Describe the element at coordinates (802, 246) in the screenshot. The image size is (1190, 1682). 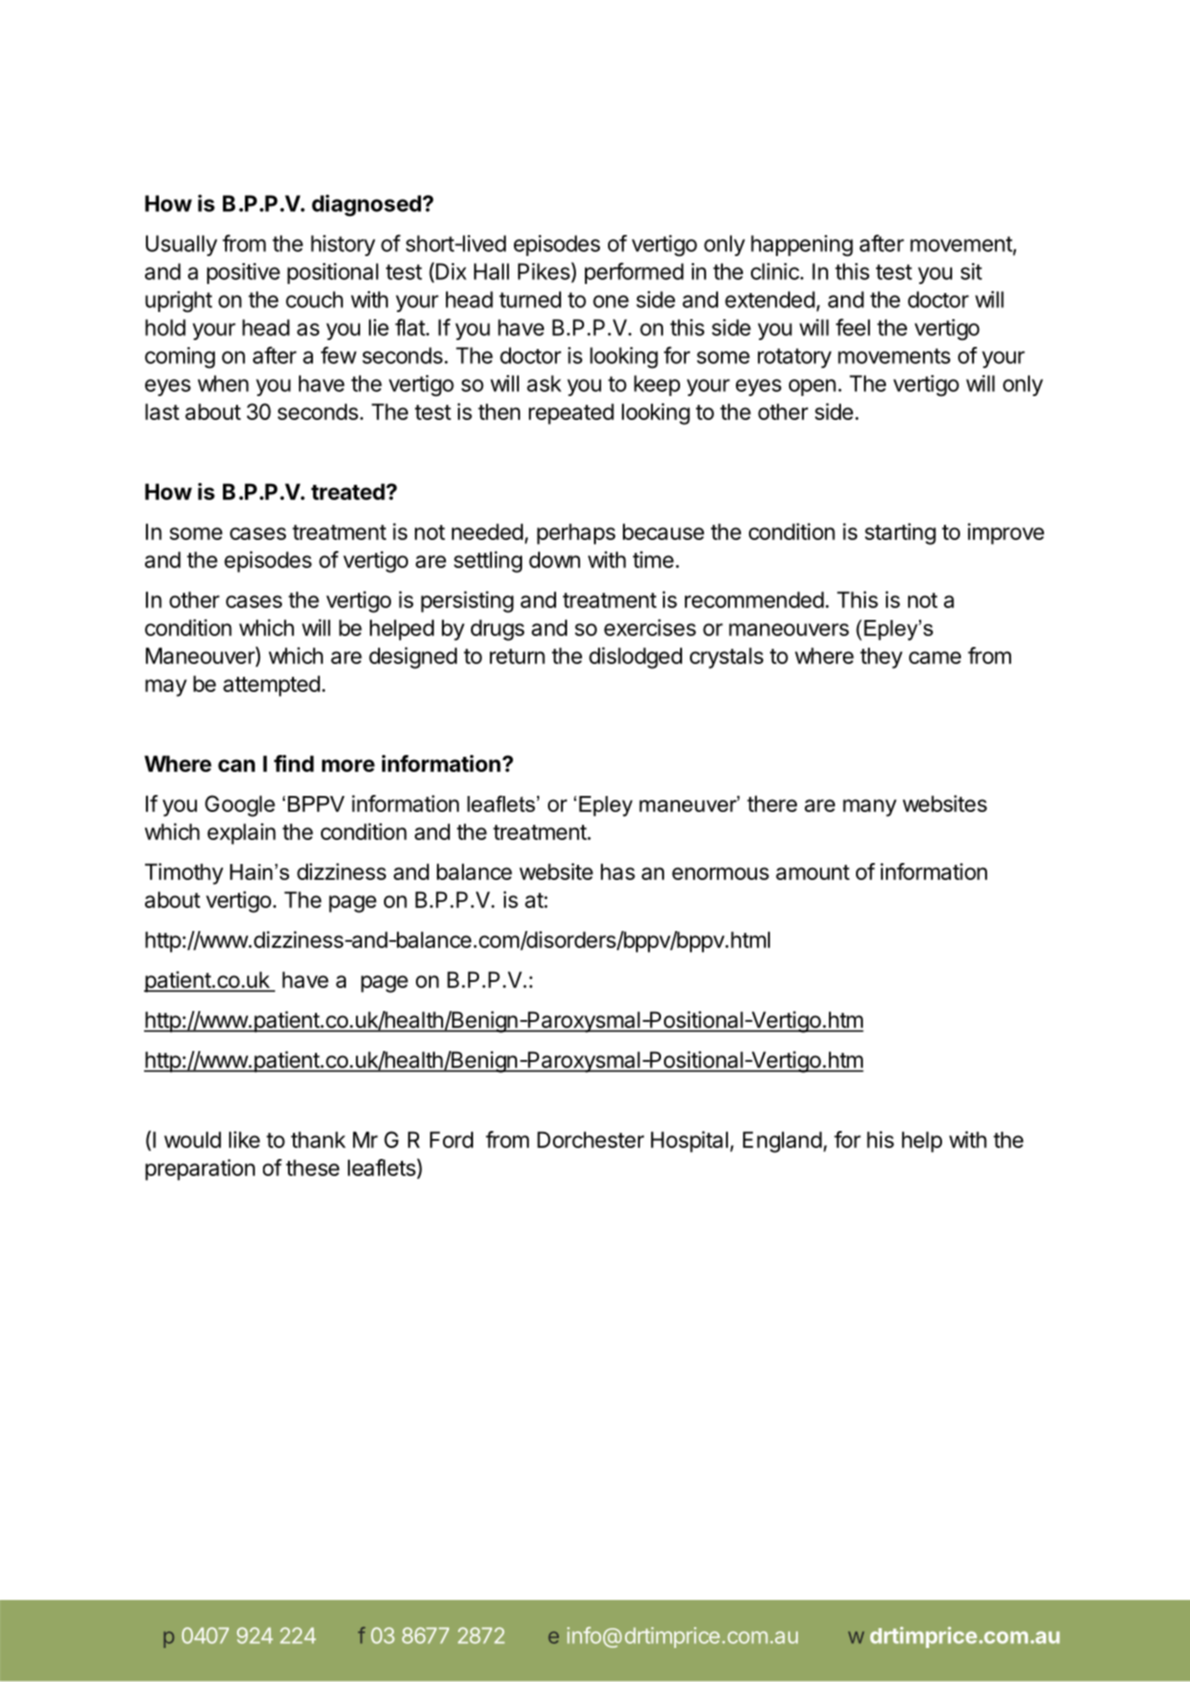
I see `happening` at that location.
